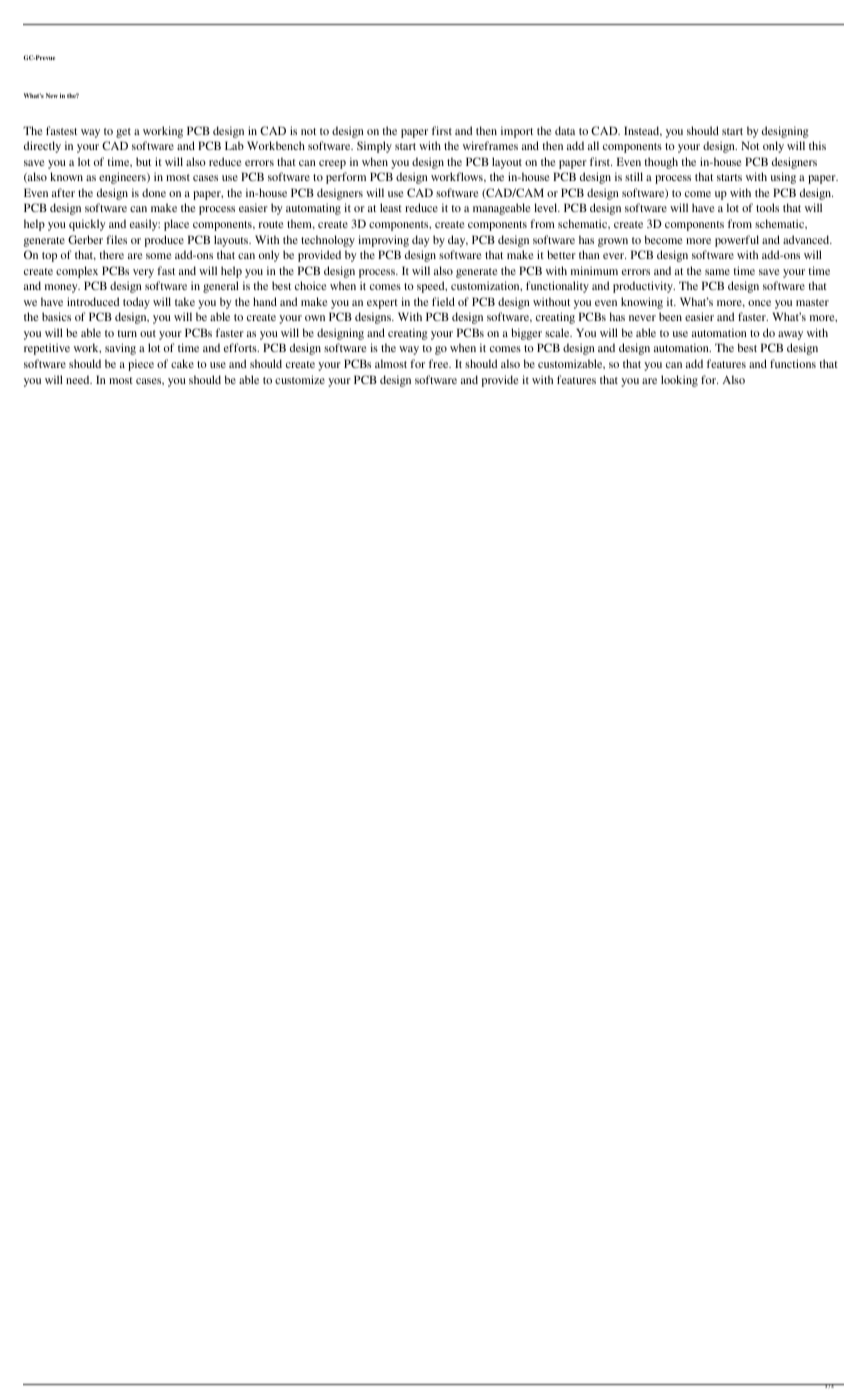 The width and height of the screenshot is (867, 1400). I want to click on once, so click(759, 303).
